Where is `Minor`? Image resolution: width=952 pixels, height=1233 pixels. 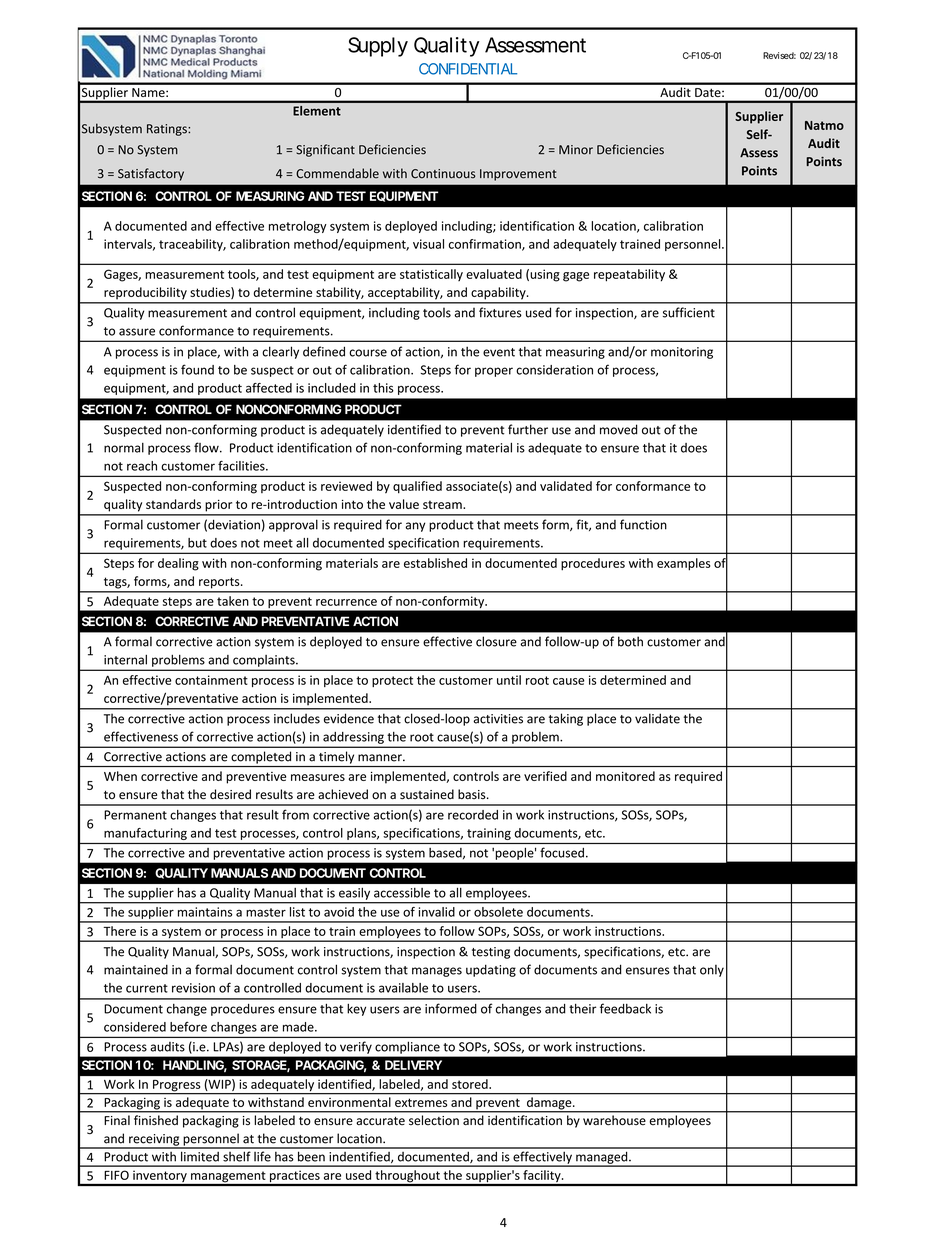
Minor is located at coordinates (576, 150).
